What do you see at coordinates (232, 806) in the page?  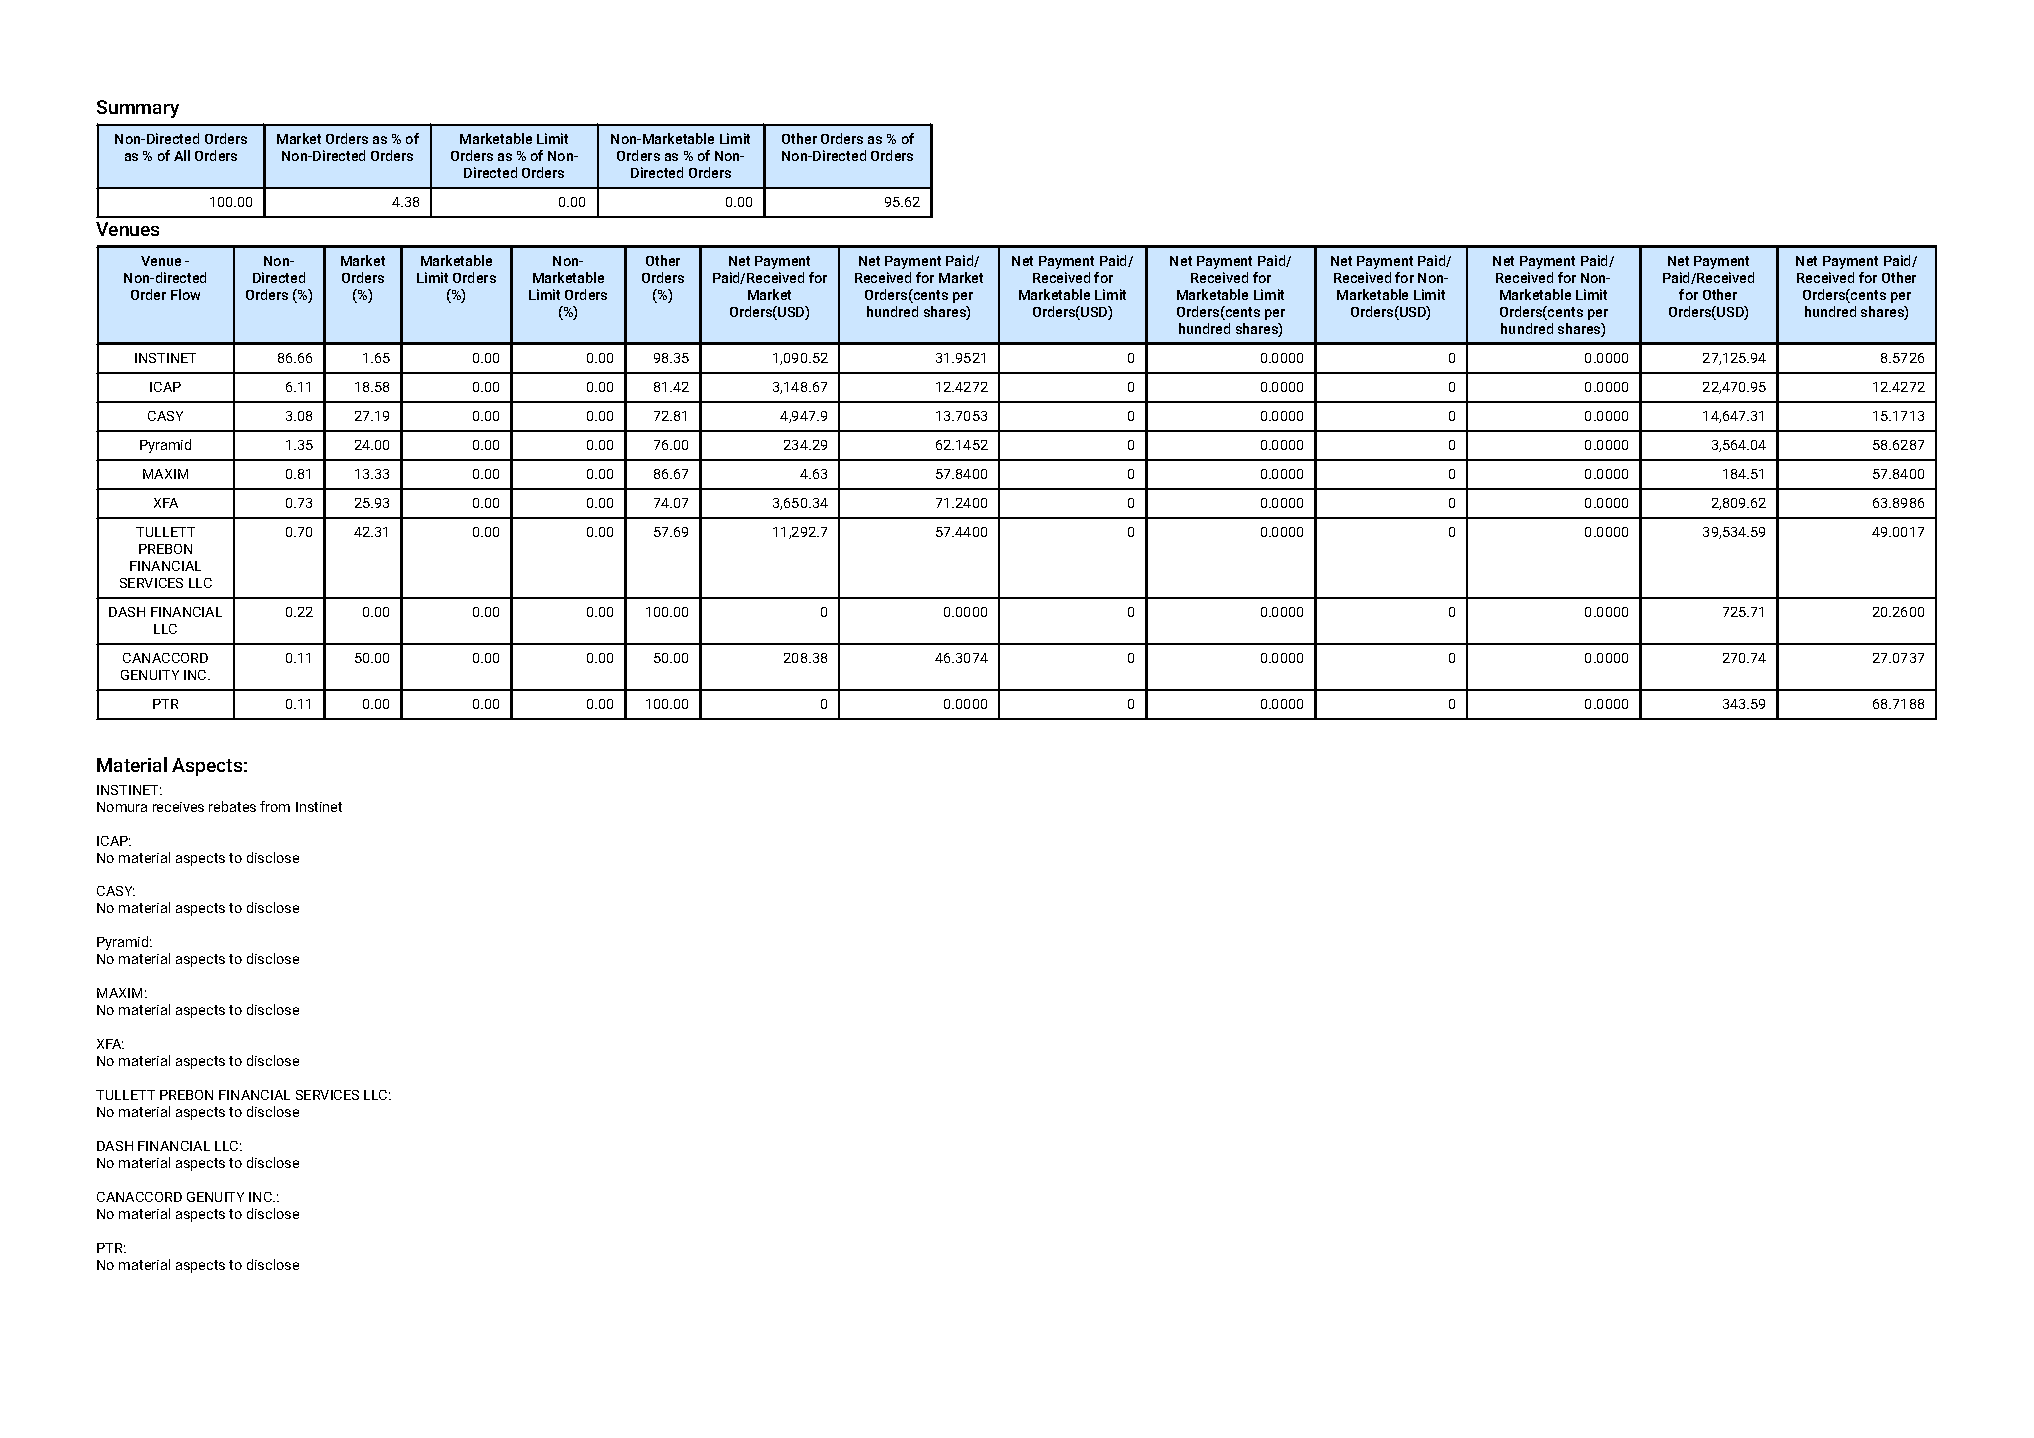 I see `rebates` at bounding box center [232, 806].
